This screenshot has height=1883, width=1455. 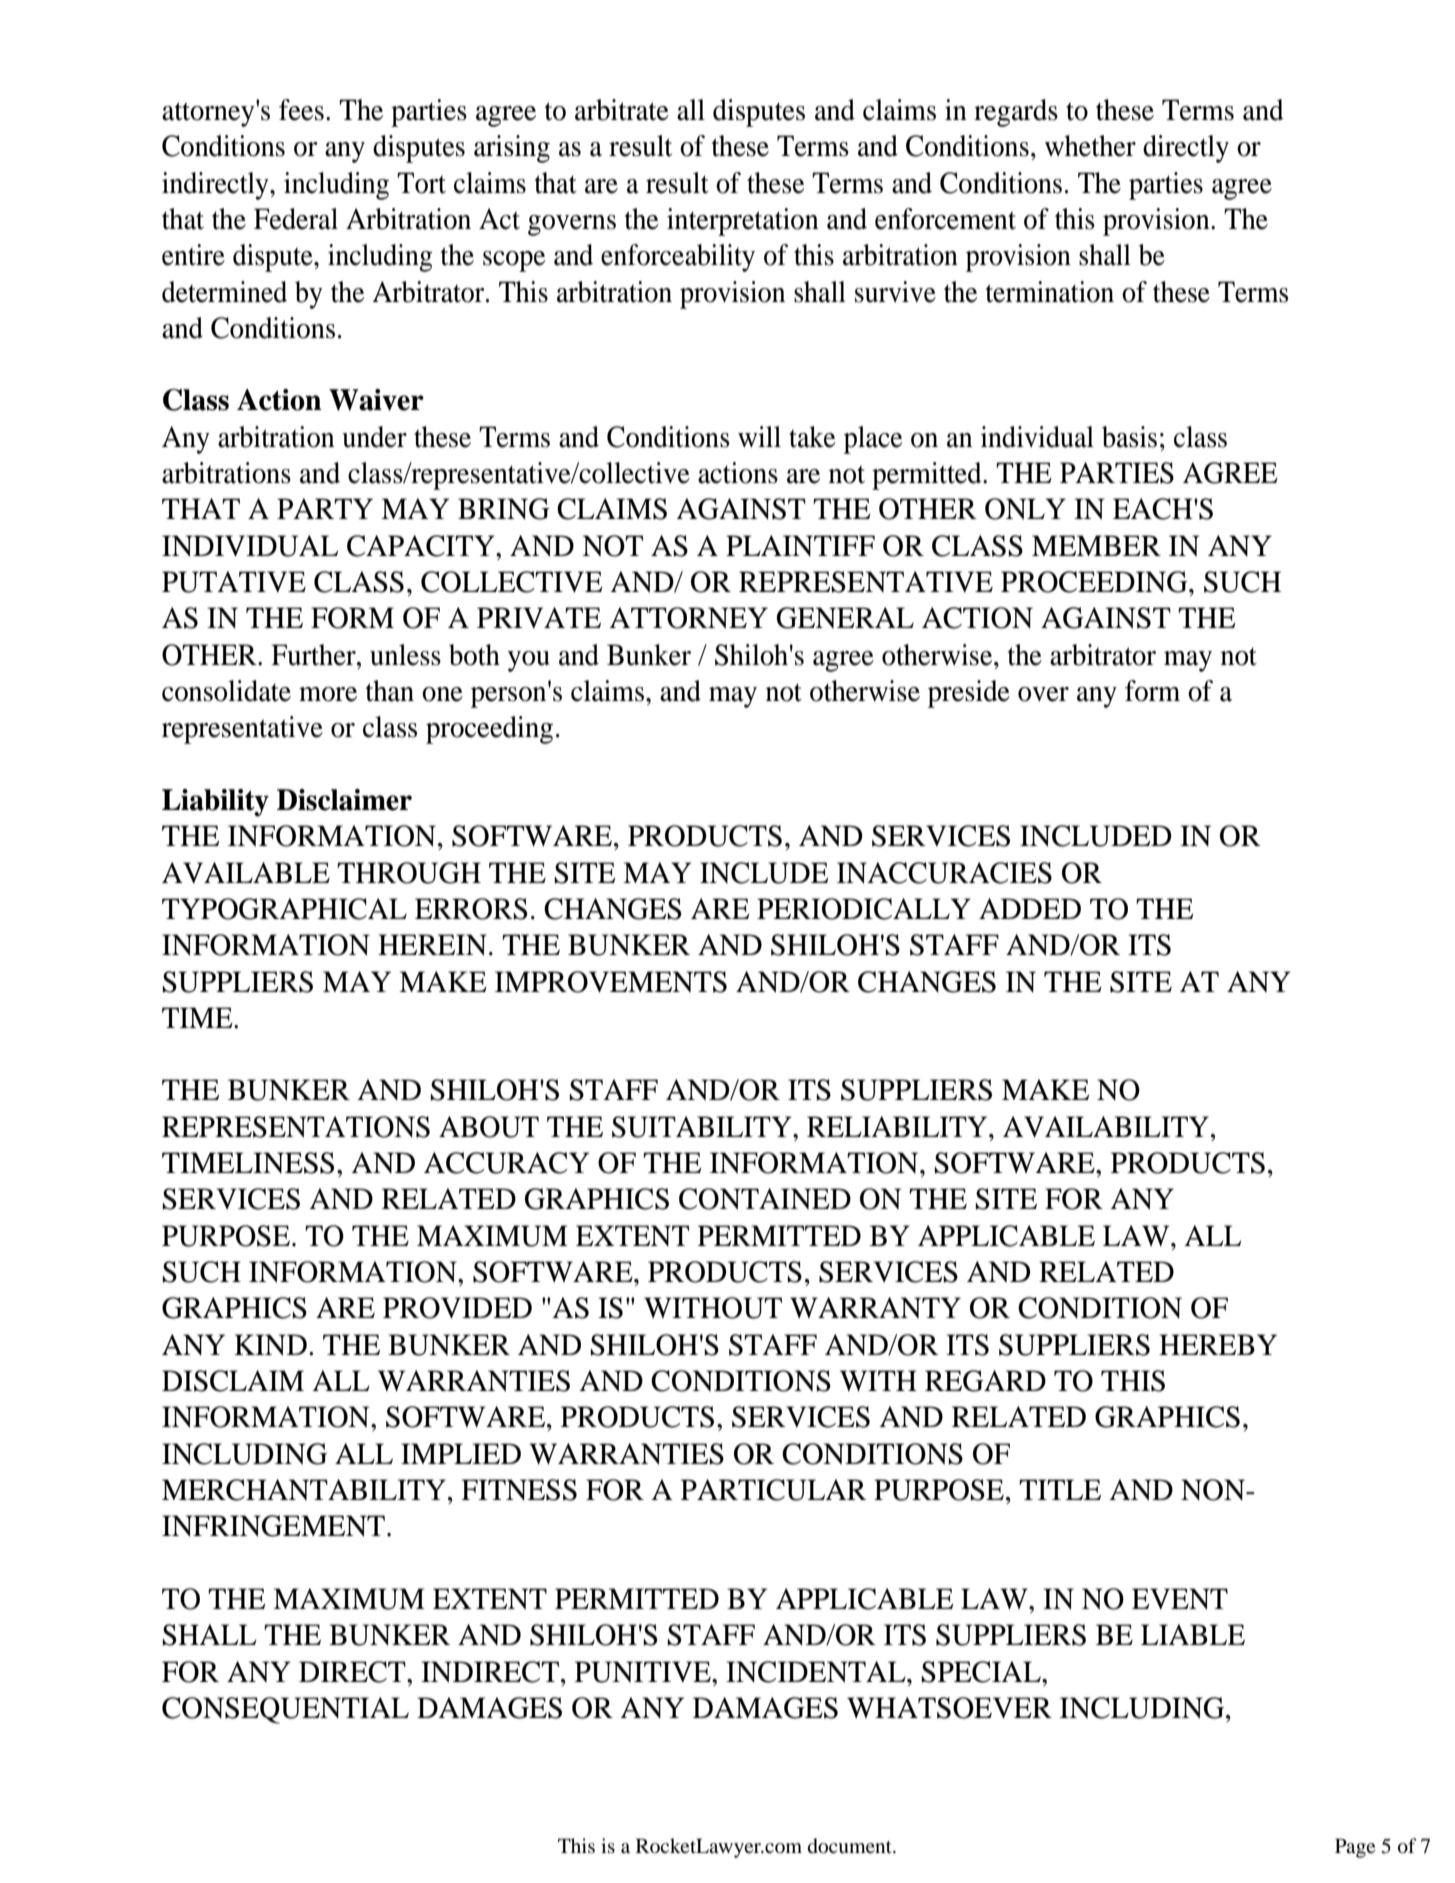 I want to click on fees, so click(x=301, y=110).
